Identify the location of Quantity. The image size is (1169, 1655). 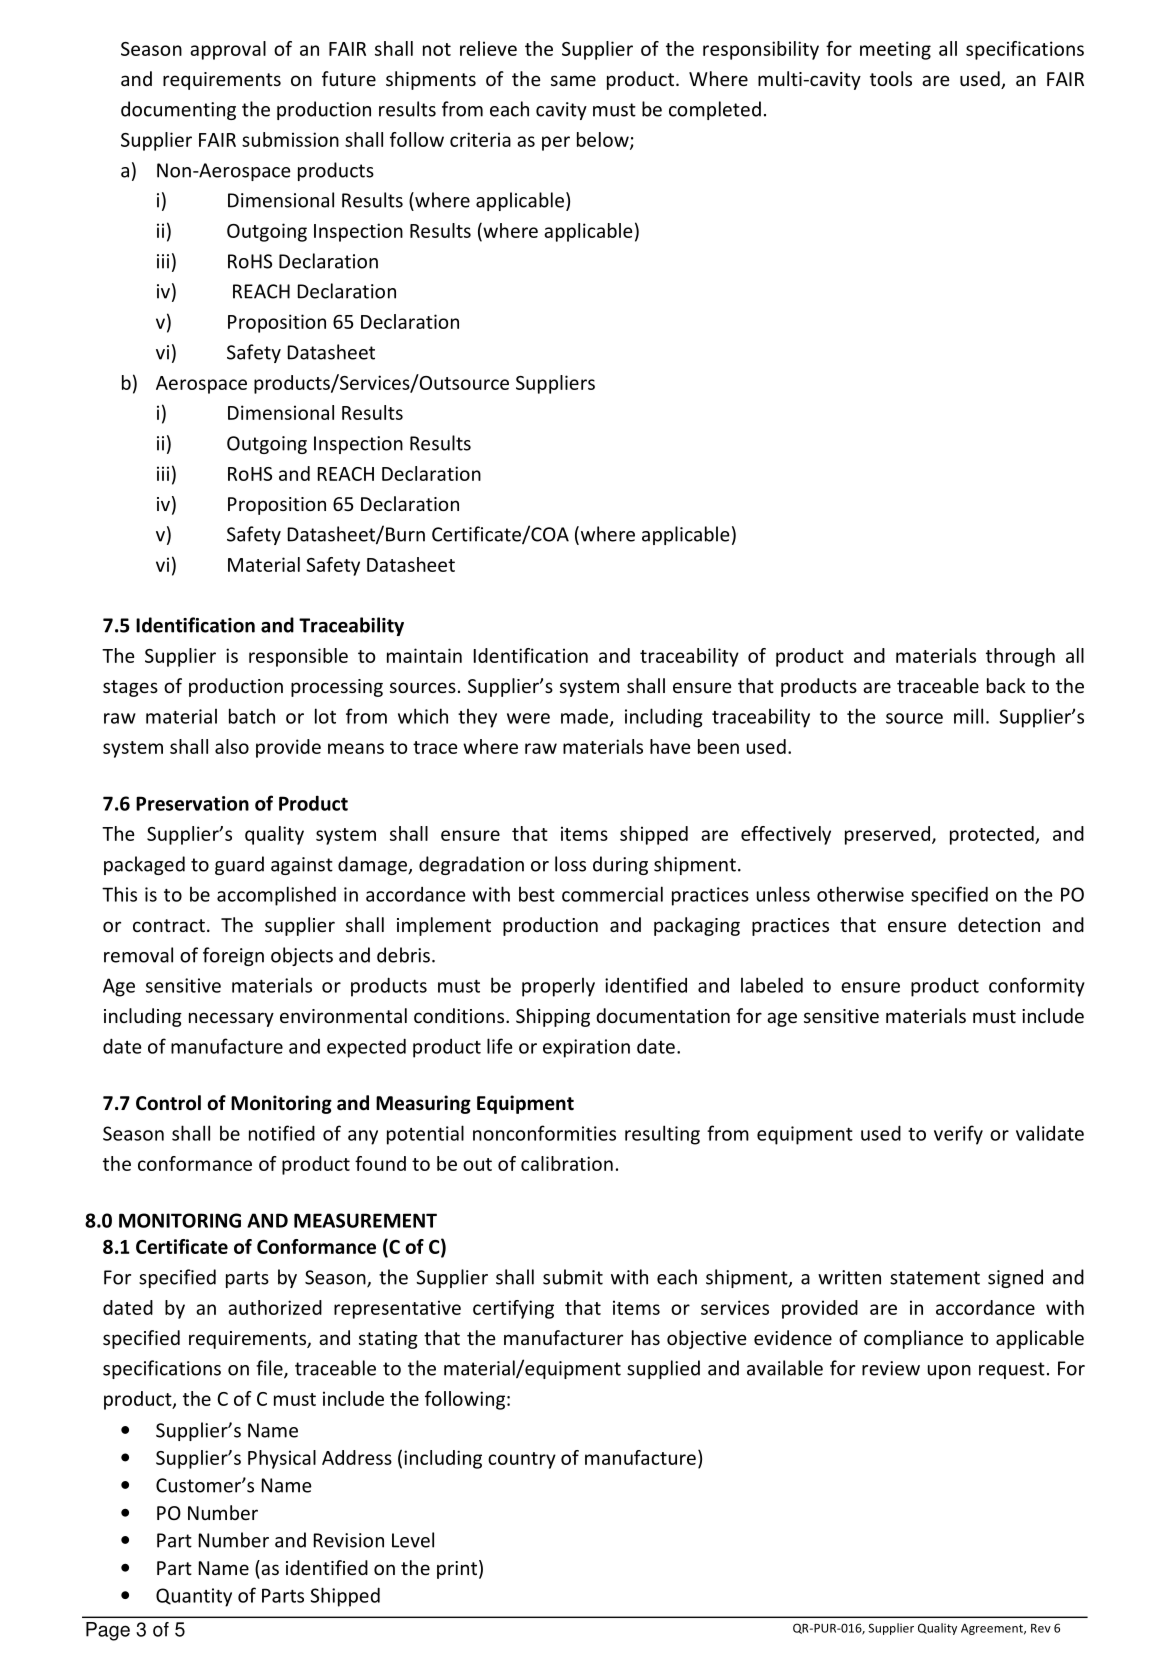
(194, 1597).
